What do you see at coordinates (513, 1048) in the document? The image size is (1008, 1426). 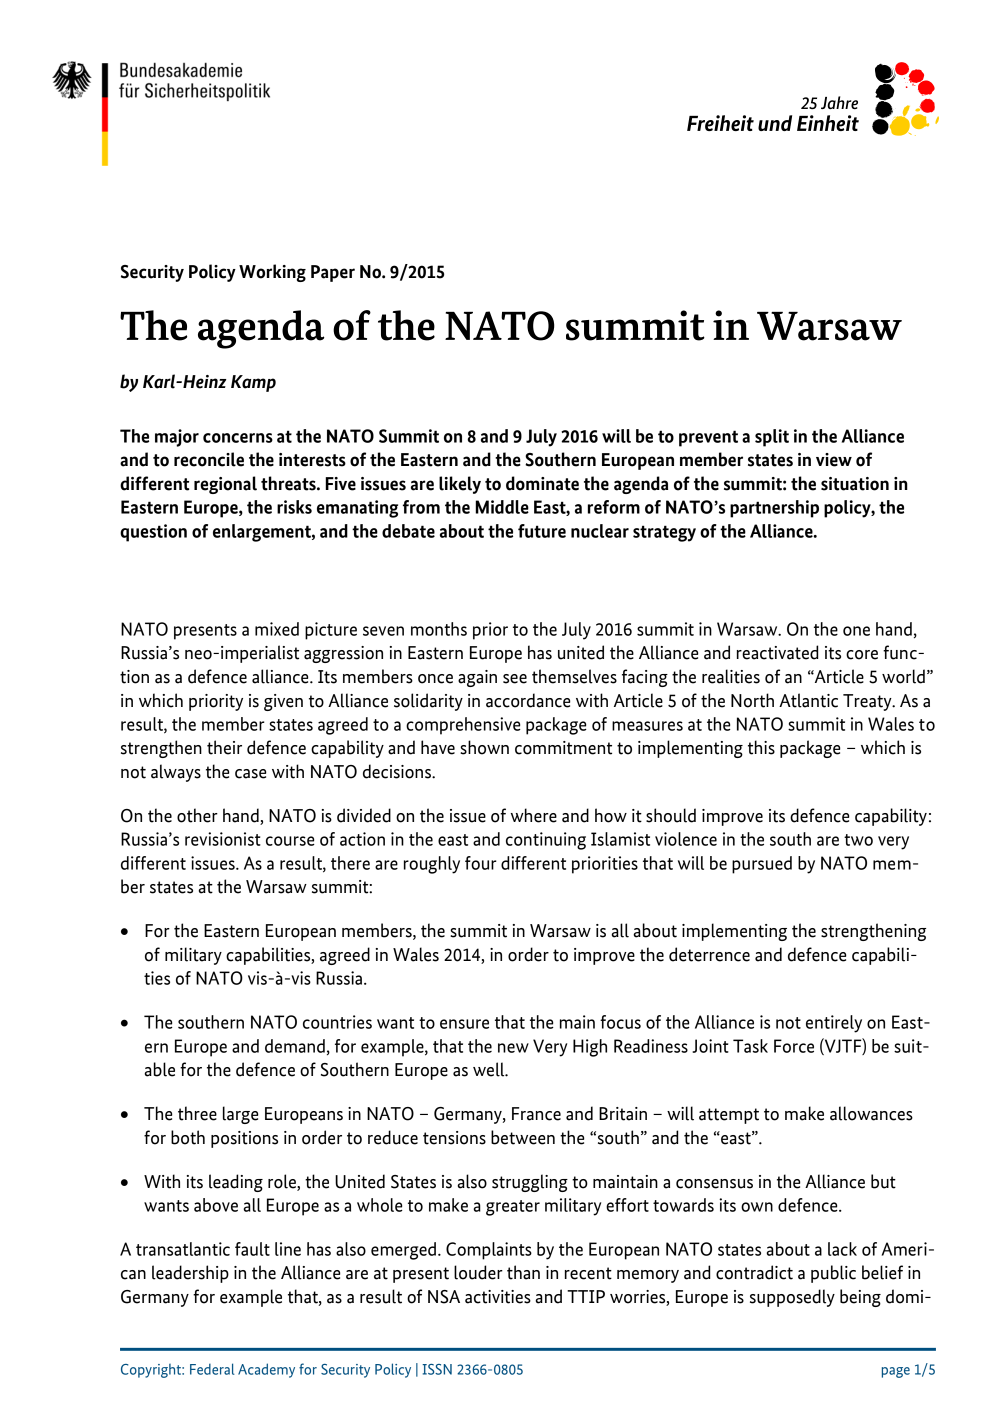 I see `new` at bounding box center [513, 1048].
